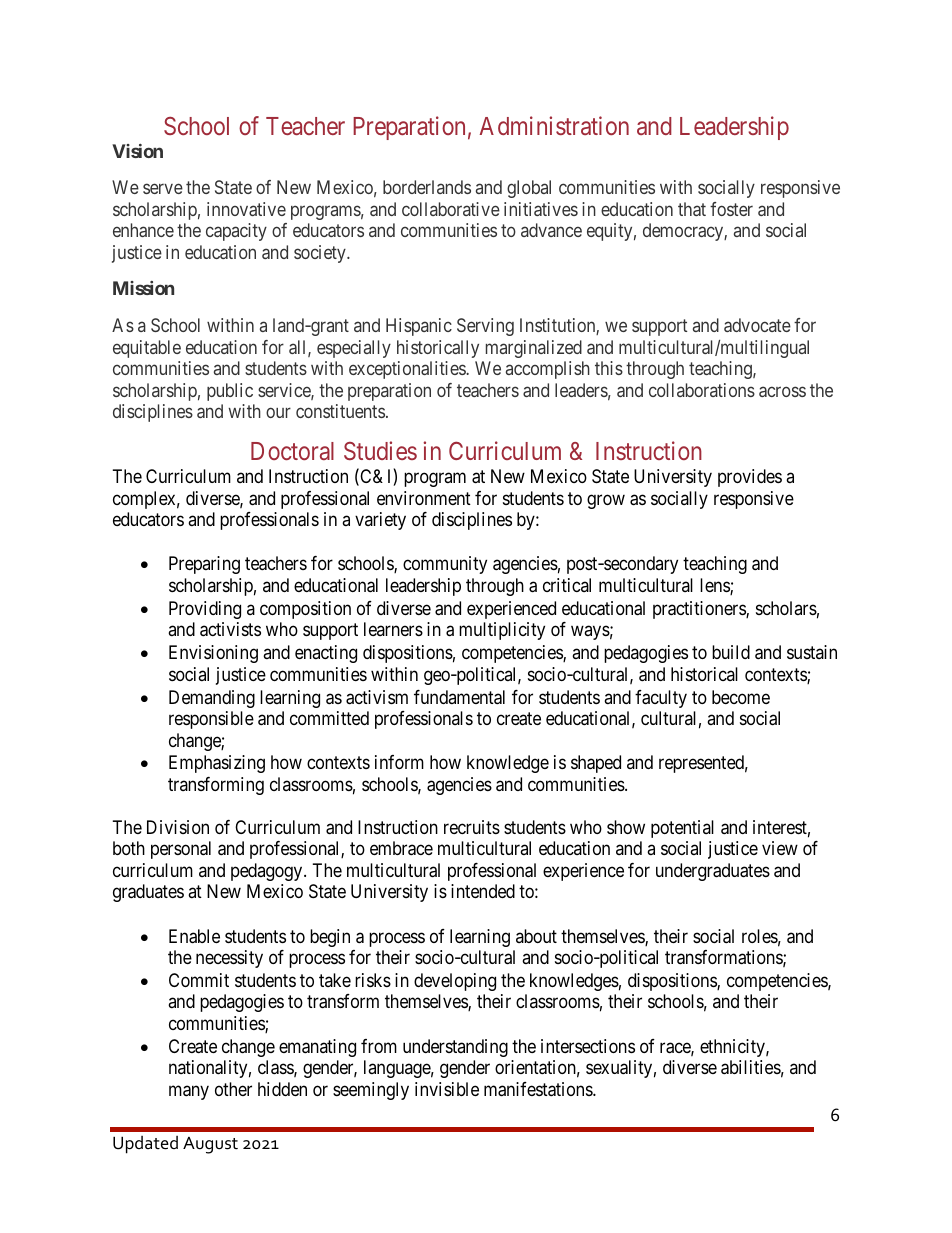 This document has height=1233, width=952. What do you see at coordinates (502, 631) in the document?
I see `multiplicity` at bounding box center [502, 631].
